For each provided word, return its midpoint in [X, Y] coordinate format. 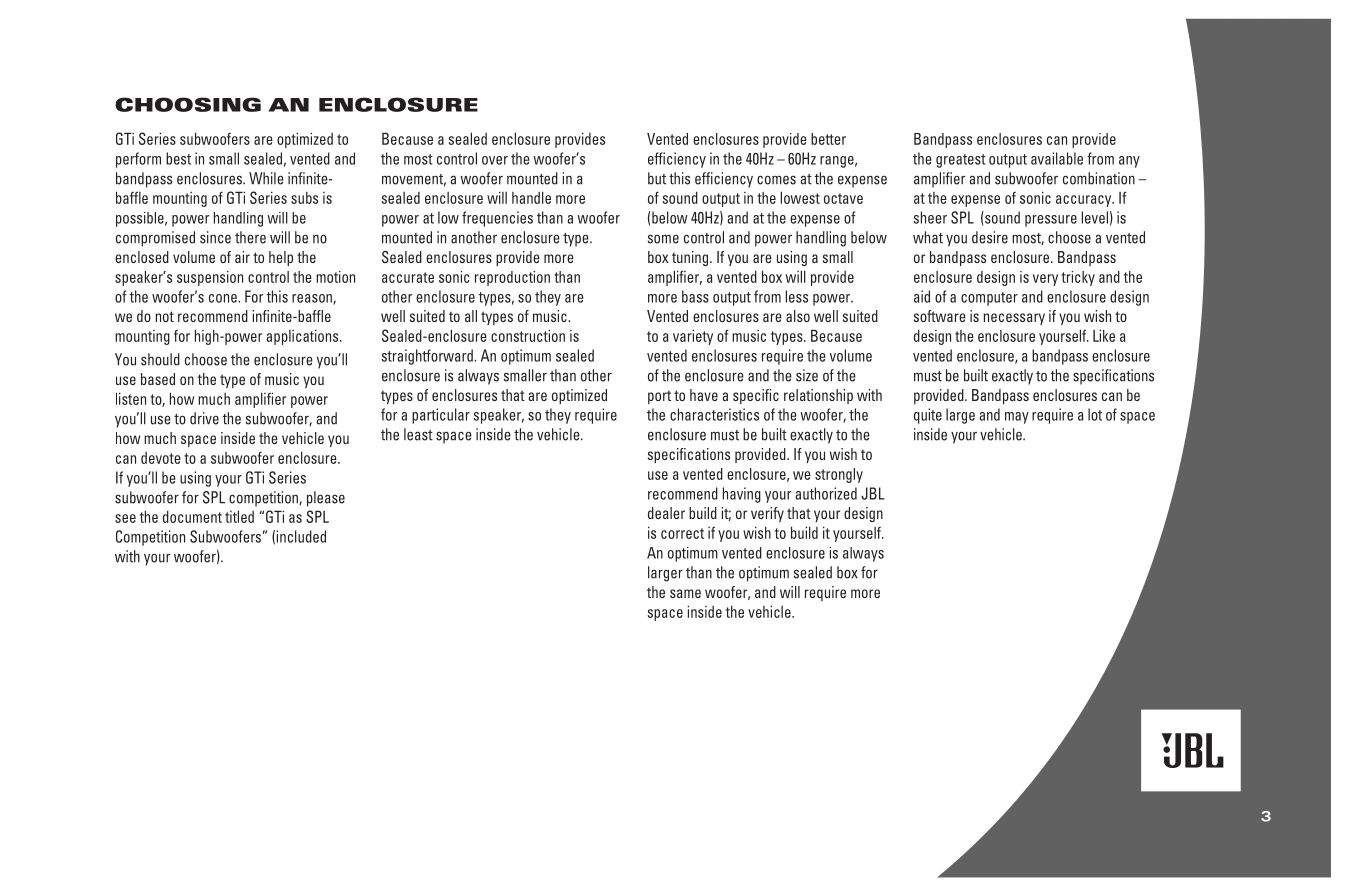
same [685, 593]
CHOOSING [188, 104]
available [1057, 158]
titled [239, 516]
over [495, 160]
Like [1104, 335]
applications [303, 337]
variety [693, 337]
